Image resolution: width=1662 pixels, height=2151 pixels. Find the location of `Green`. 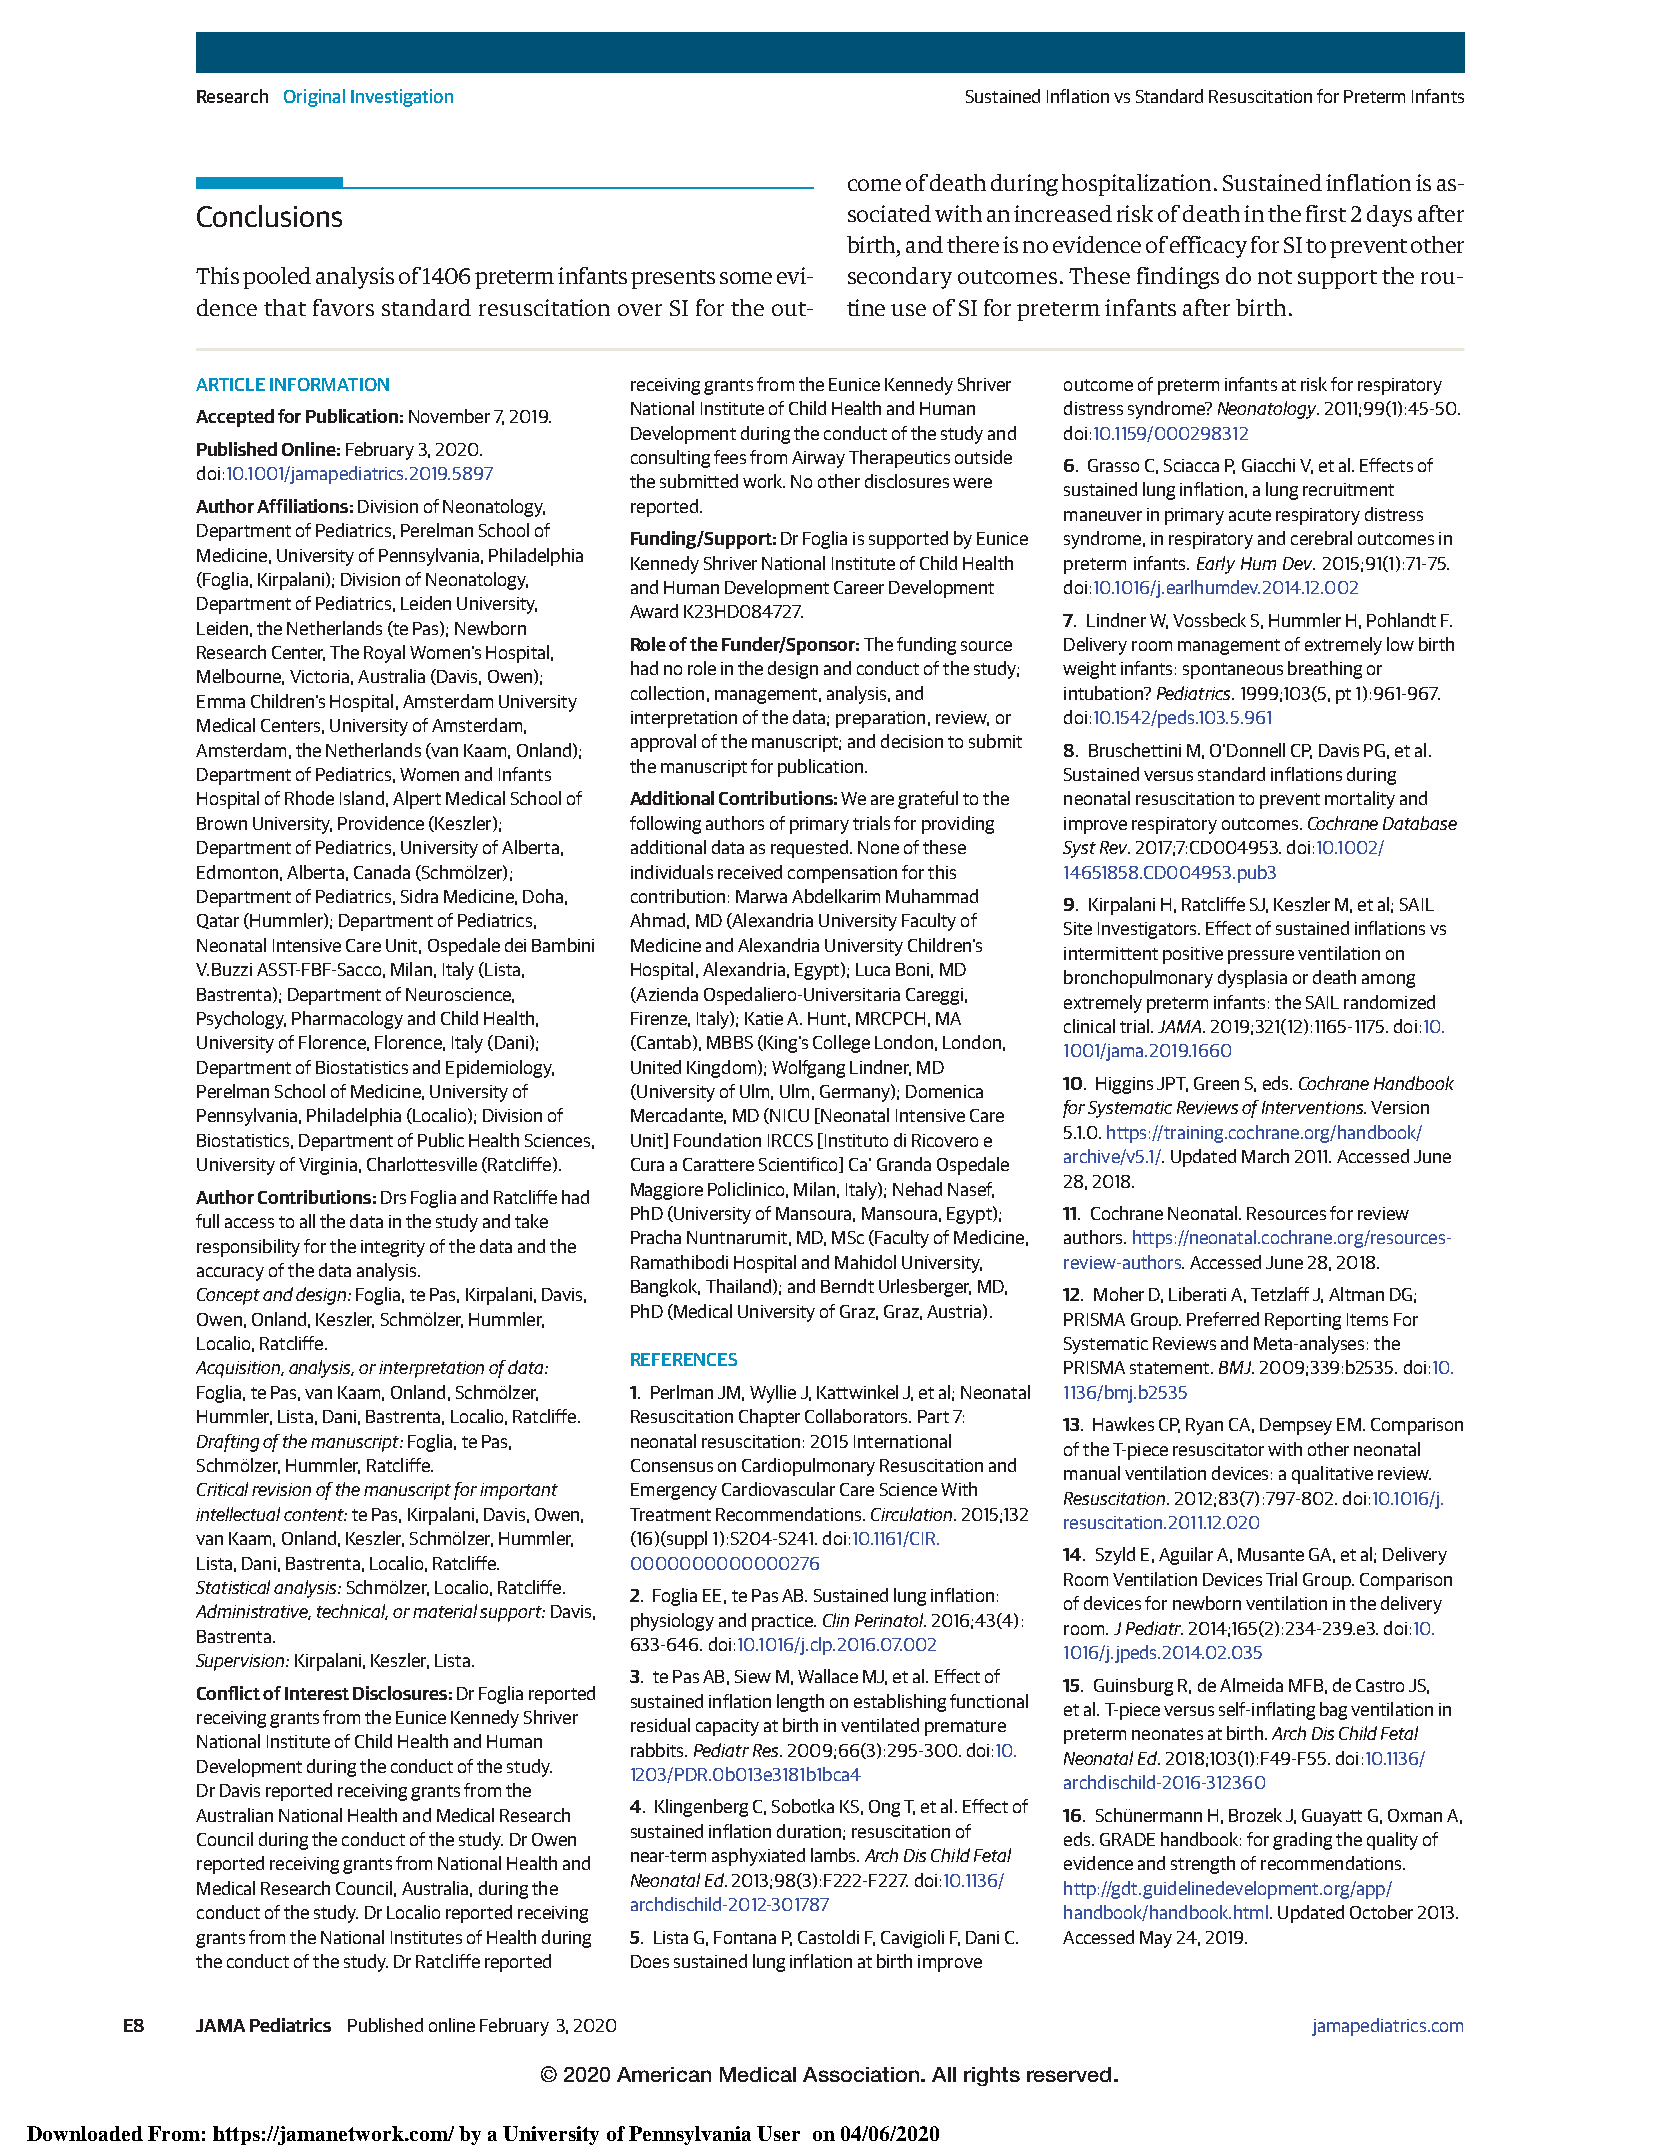

Green is located at coordinates (1216, 1083).
